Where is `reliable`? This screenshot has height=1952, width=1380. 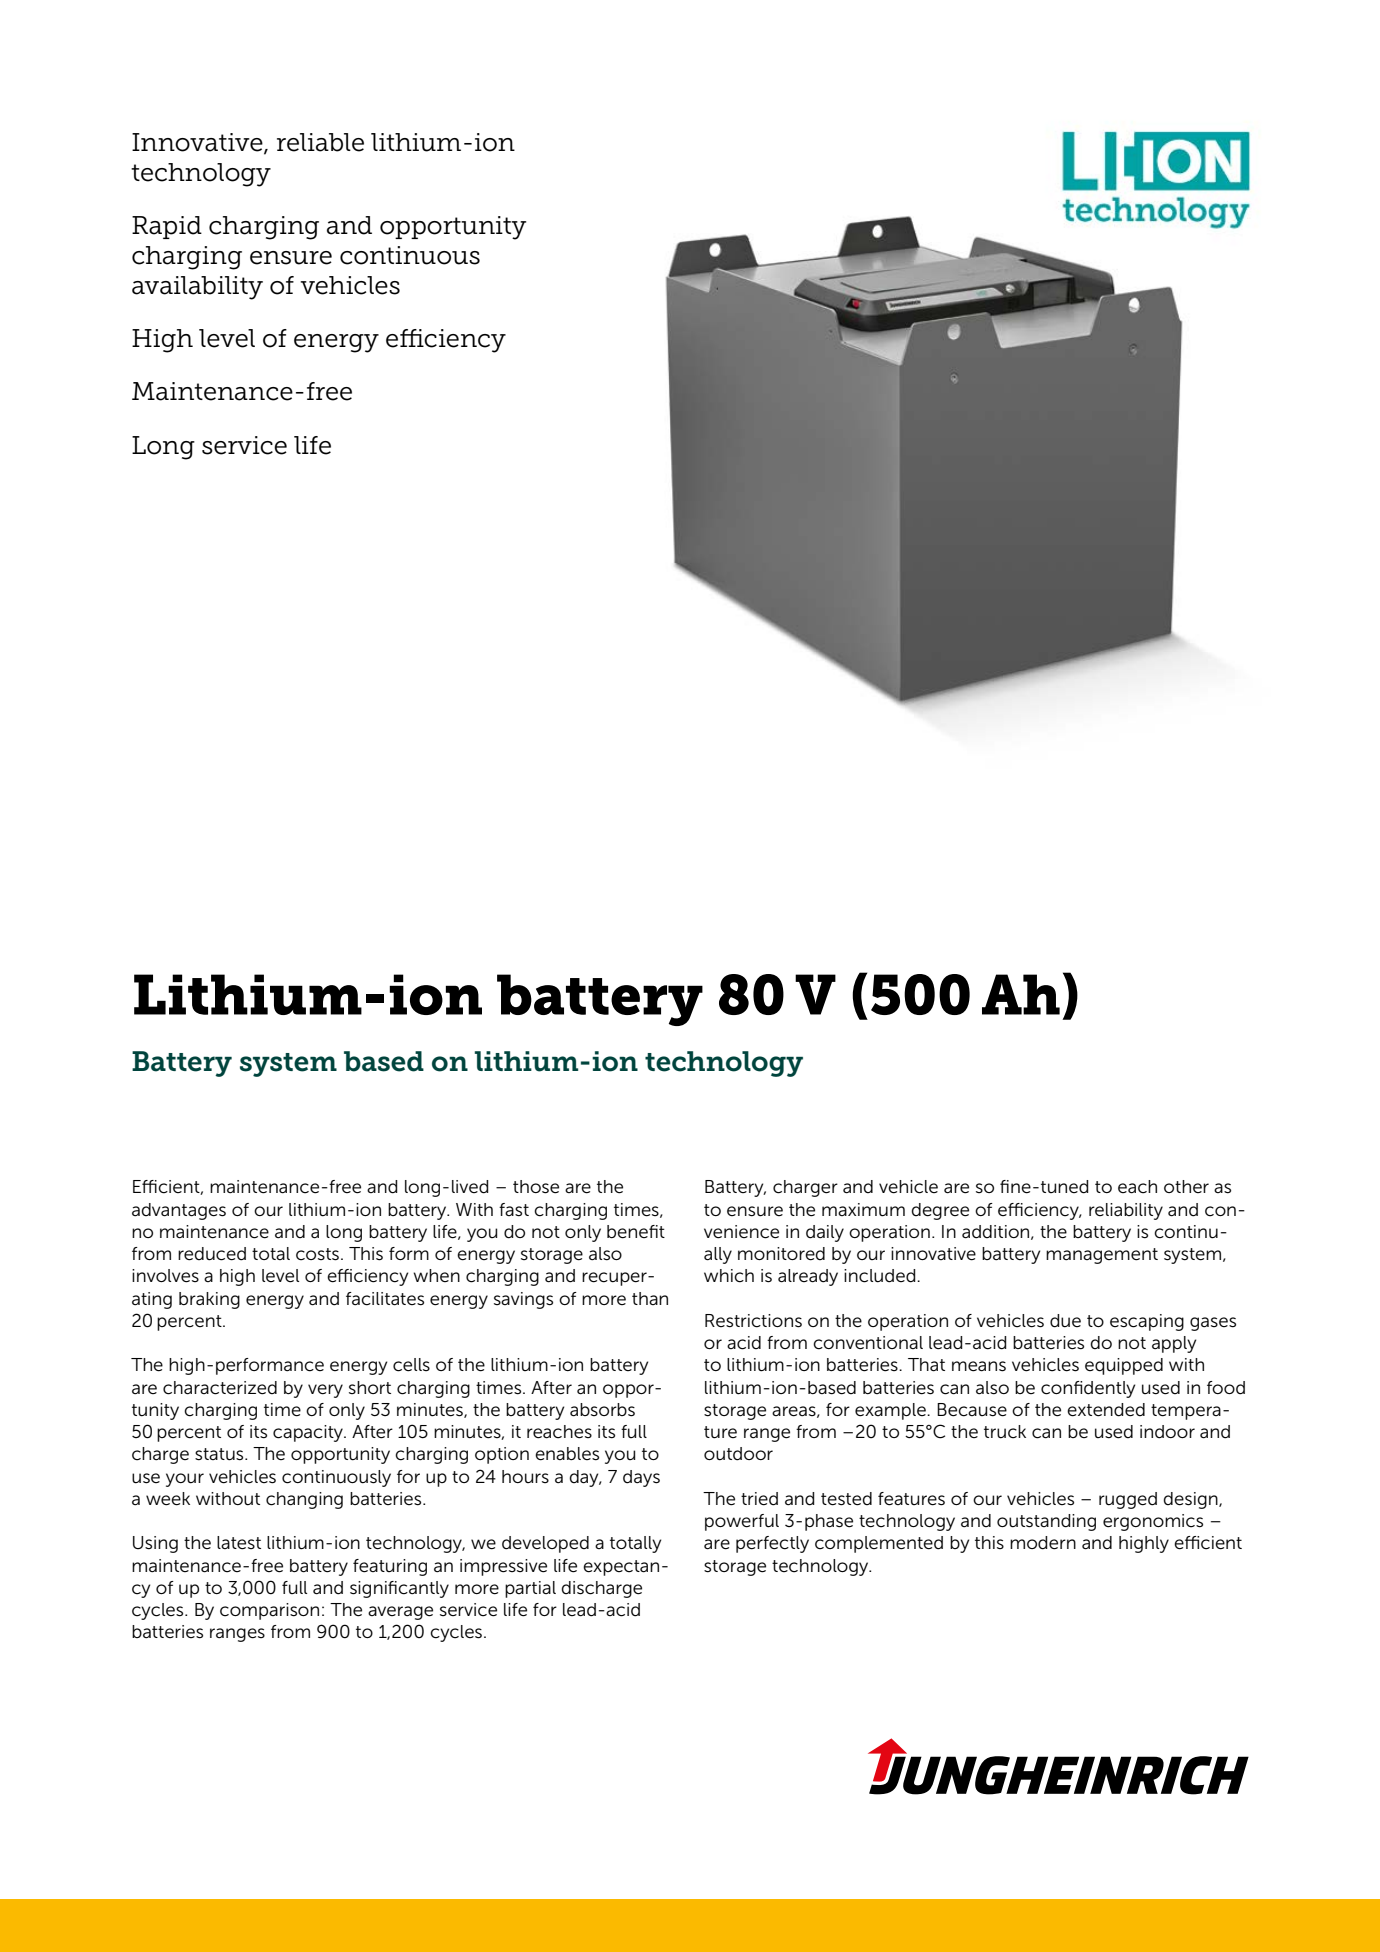 reliable is located at coordinates (320, 142).
